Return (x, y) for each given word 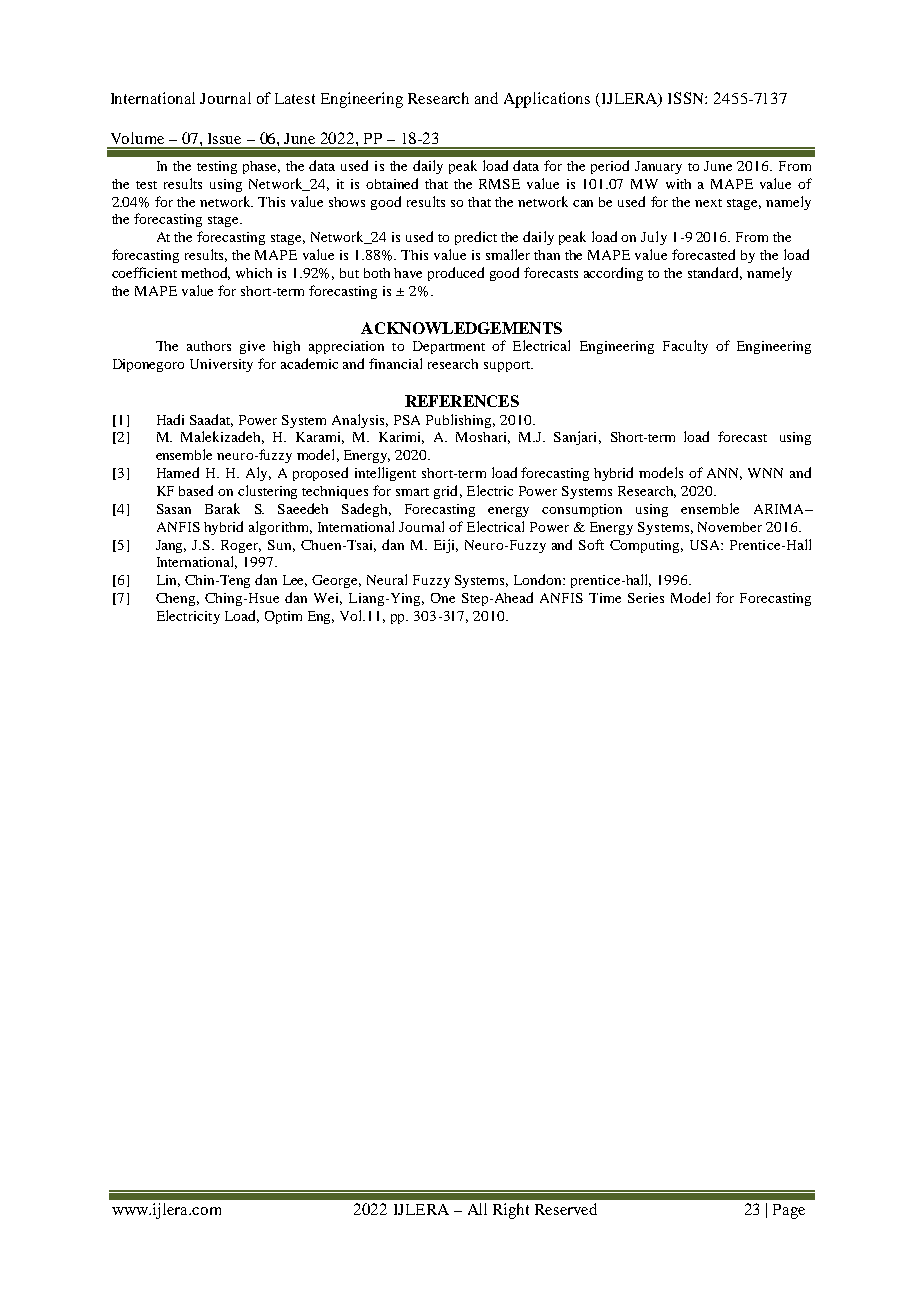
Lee (295, 581)
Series (646, 598)
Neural (387, 579)
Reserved (566, 1209)
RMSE (499, 184)
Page (789, 1211)
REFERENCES (462, 401)
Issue (224, 138)
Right (511, 1211)
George (336, 581)
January (658, 167)
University (221, 365)
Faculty (685, 347)
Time (605, 598)
